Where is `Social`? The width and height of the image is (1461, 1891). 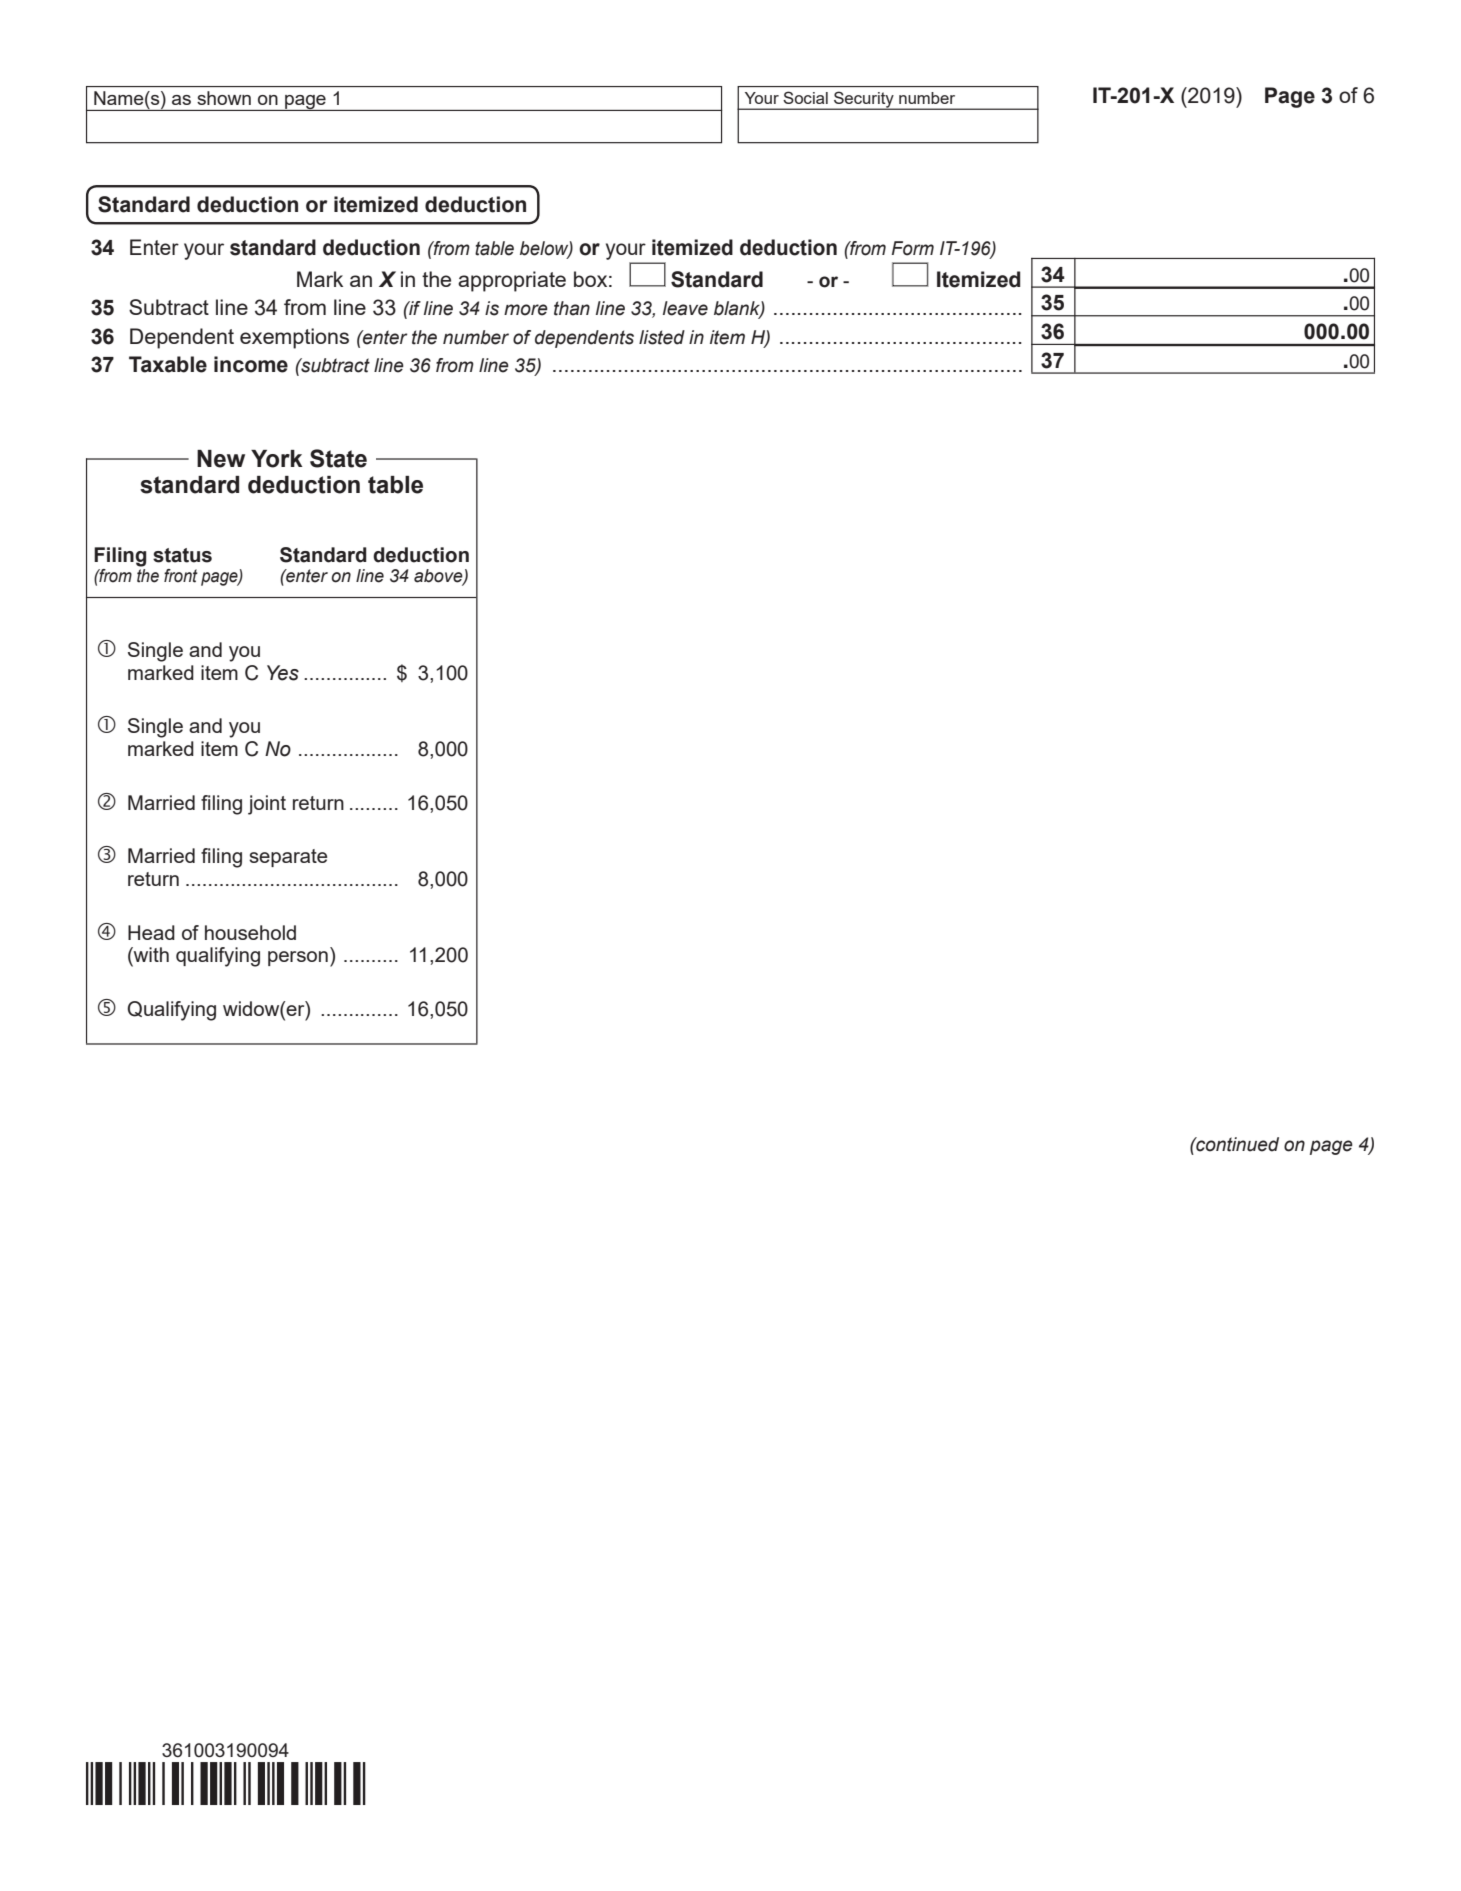
Social is located at coordinates (806, 98).
